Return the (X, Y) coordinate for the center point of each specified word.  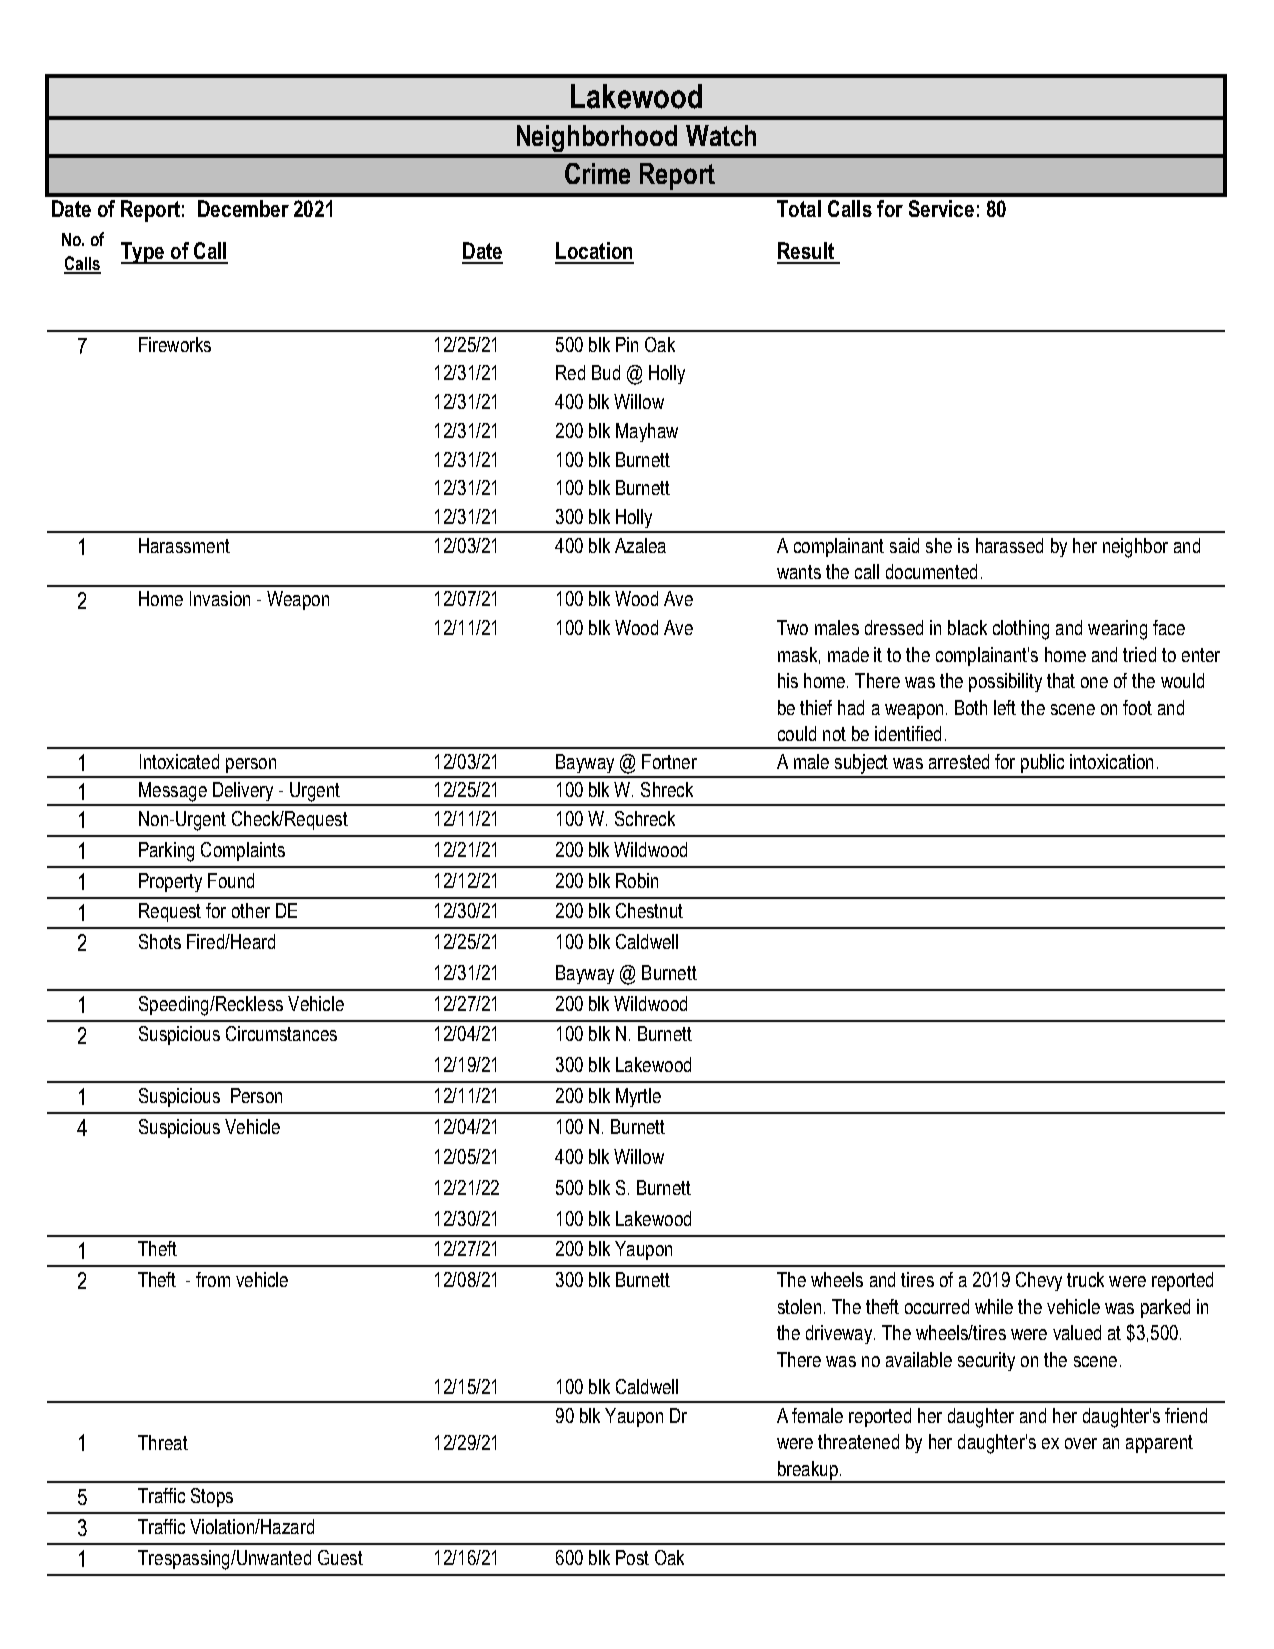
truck (1085, 1279)
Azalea (640, 545)
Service (941, 208)
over (1081, 1443)
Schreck (645, 818)
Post (632, 1557)
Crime (597, 173)
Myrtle (638, 1097)
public (1042, 763)
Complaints (243, 851)
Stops (212, 1497)
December (243, 208)
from (213, 1279)
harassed (1009, 545)
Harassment (184, 545)
